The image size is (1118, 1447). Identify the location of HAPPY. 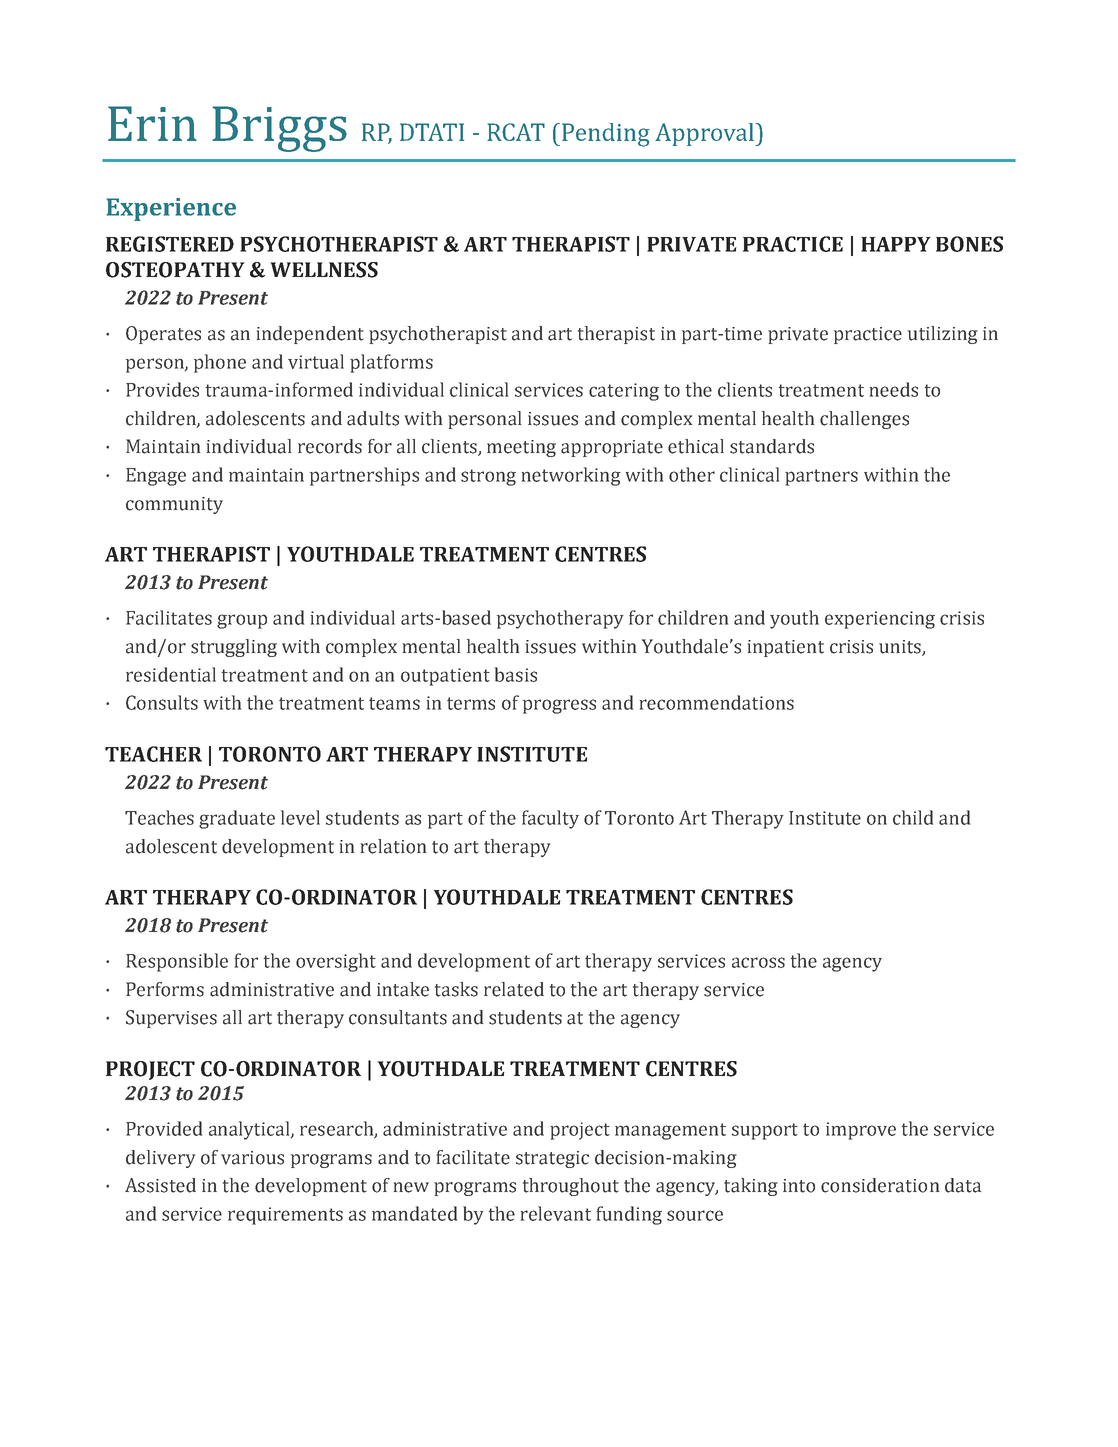
(896, 244).
